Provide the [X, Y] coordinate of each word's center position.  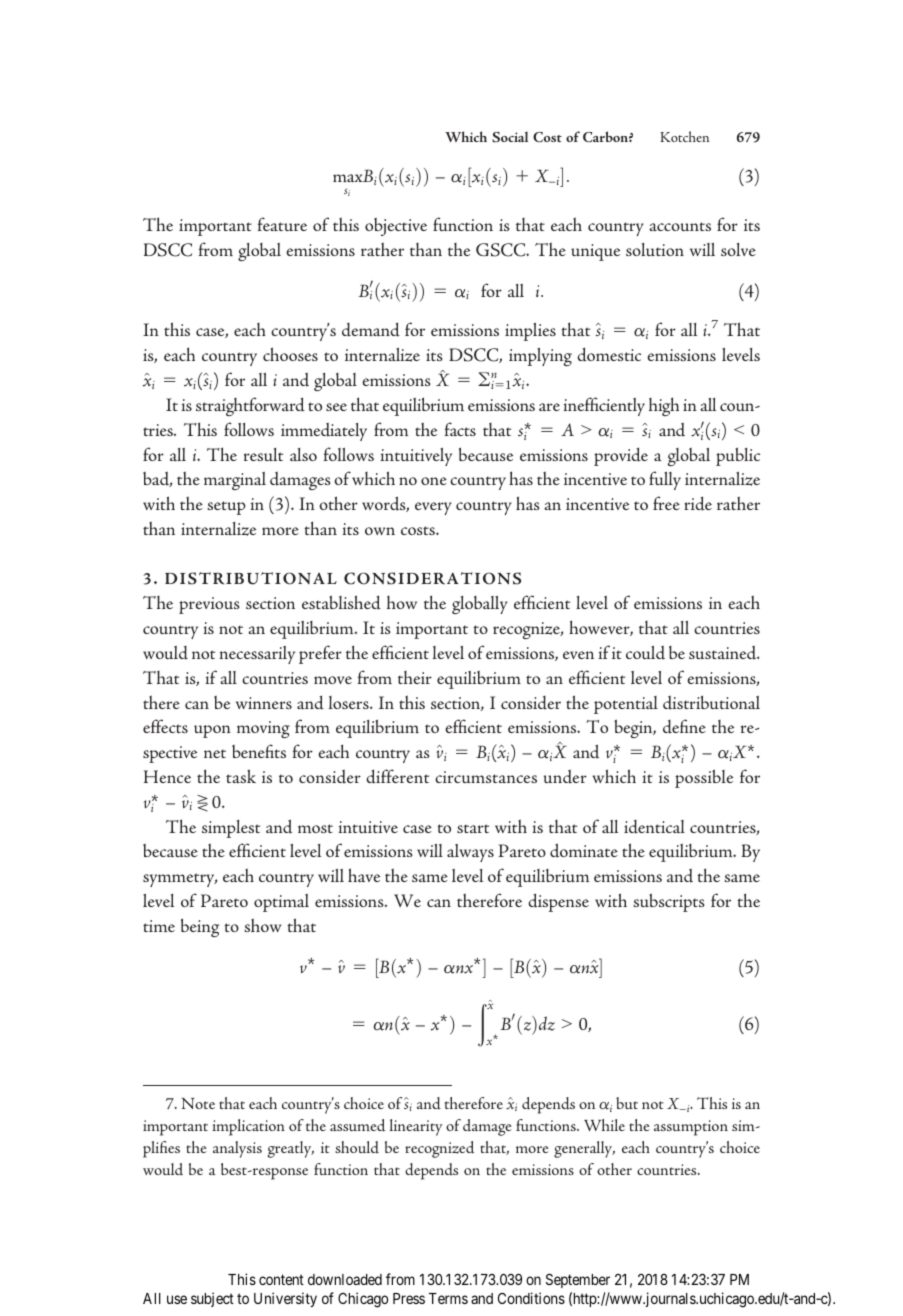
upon [212, 731]
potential [626, 705]
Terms [448, 1298]
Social [510, 137]
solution [655, 249]
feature [282, 224]
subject [212, 1299]
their [415, 677]
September [578, 1280]
